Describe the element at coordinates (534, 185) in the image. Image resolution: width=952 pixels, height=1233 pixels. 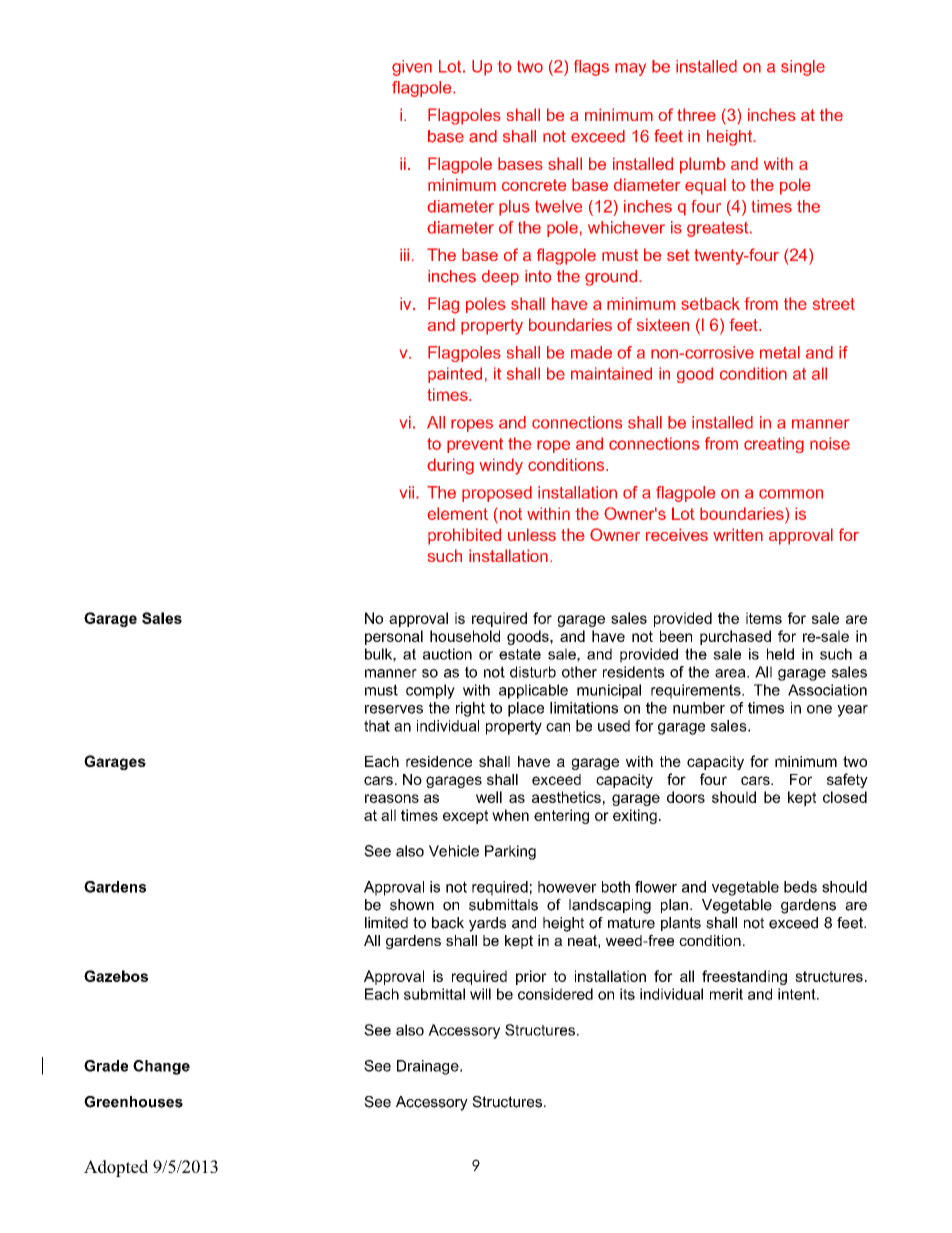
I see `concrete` at that location.
